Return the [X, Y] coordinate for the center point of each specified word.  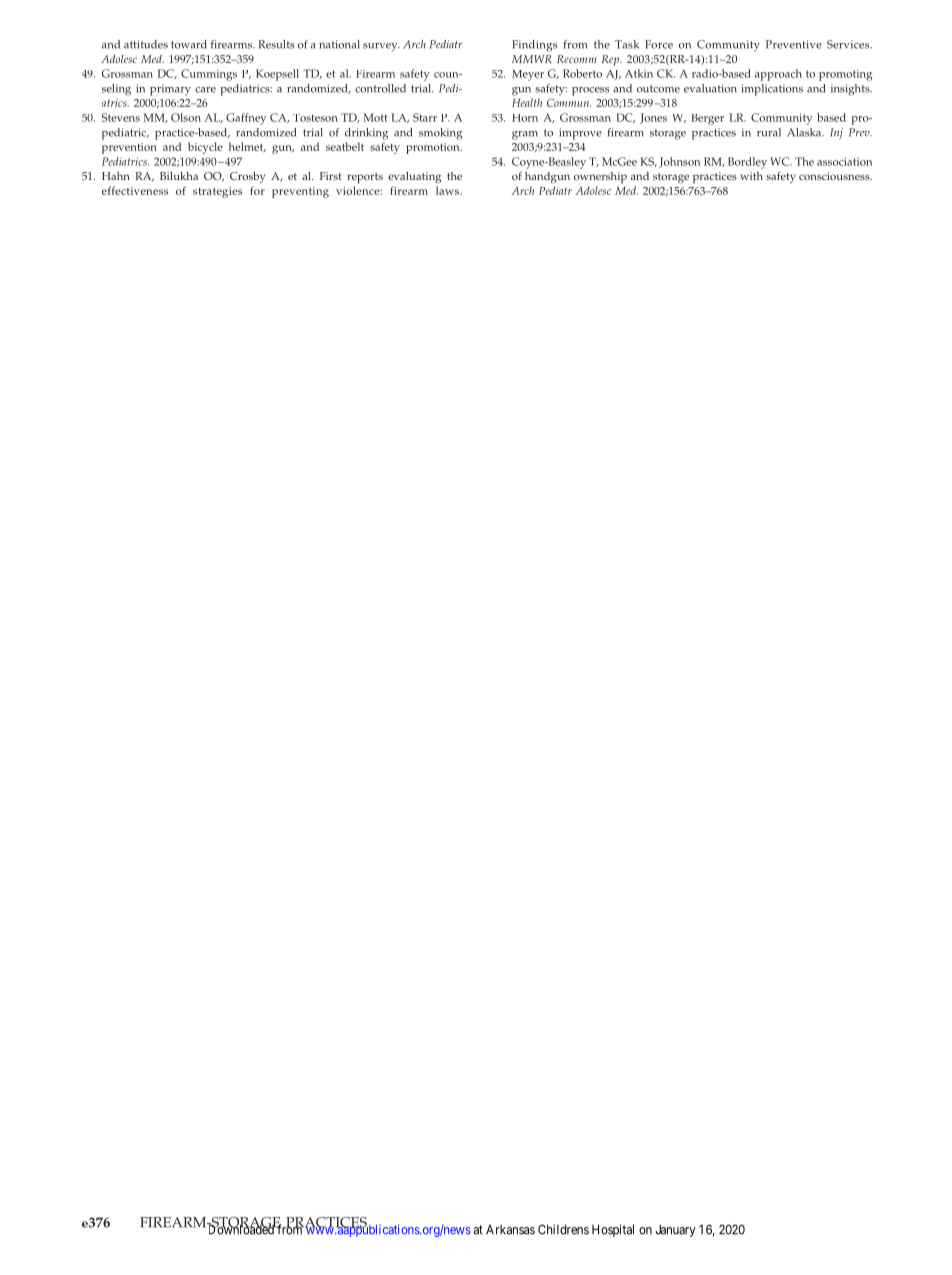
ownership [600, 177]
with [751, 176]
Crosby [247, 177]
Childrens [563, 1229]
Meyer [528, 75]
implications [772, 90]
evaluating [414, 177]
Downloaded [240, 1229]
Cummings [209, 75]
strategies [217, 192]
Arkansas [510, 1230]
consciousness [835, 176]
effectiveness [135, 190]
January [676, 1230]
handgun [547, 177]
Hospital [613, 1230]
